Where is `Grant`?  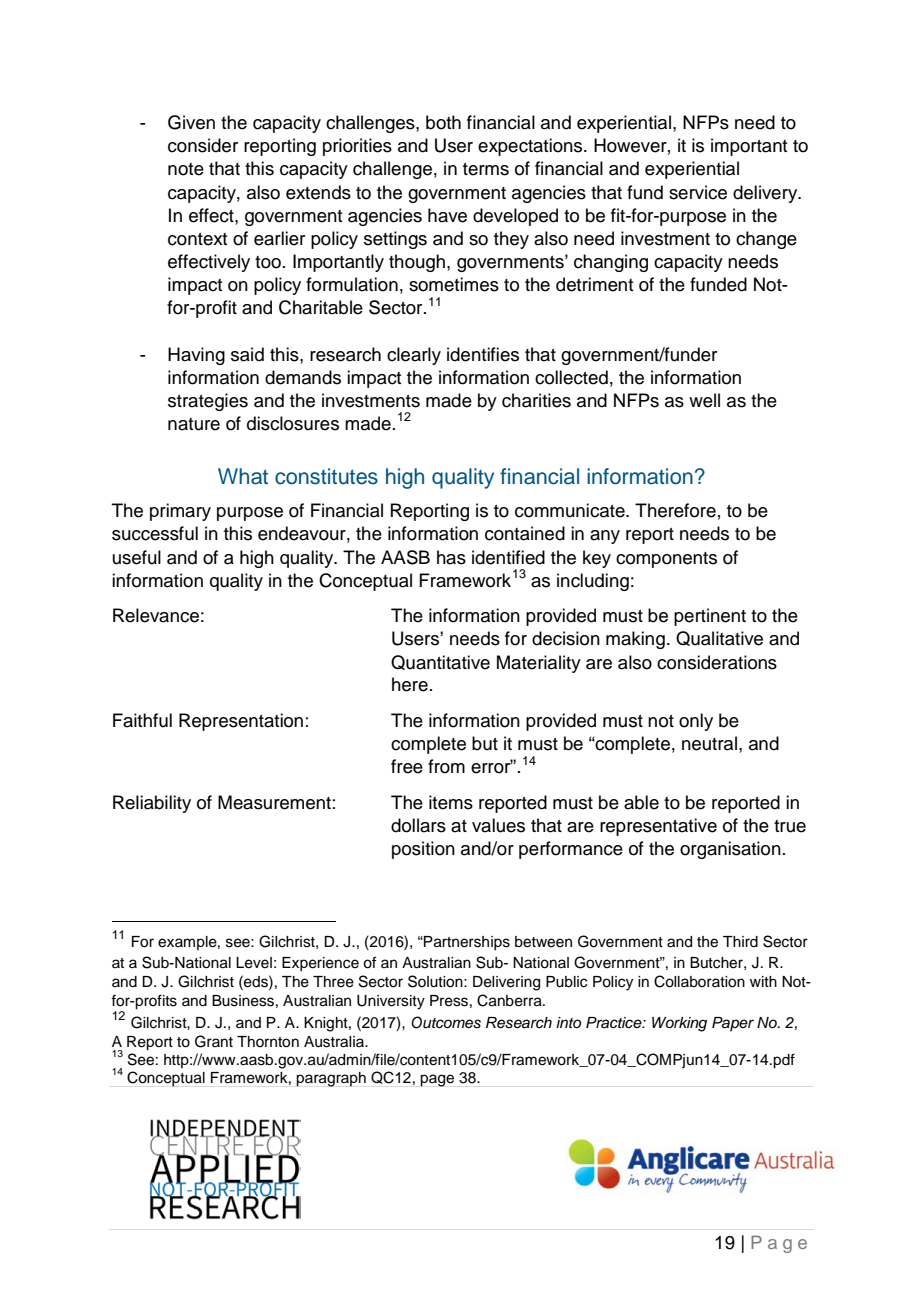
Grant is located at coordinates (214, 1041).
